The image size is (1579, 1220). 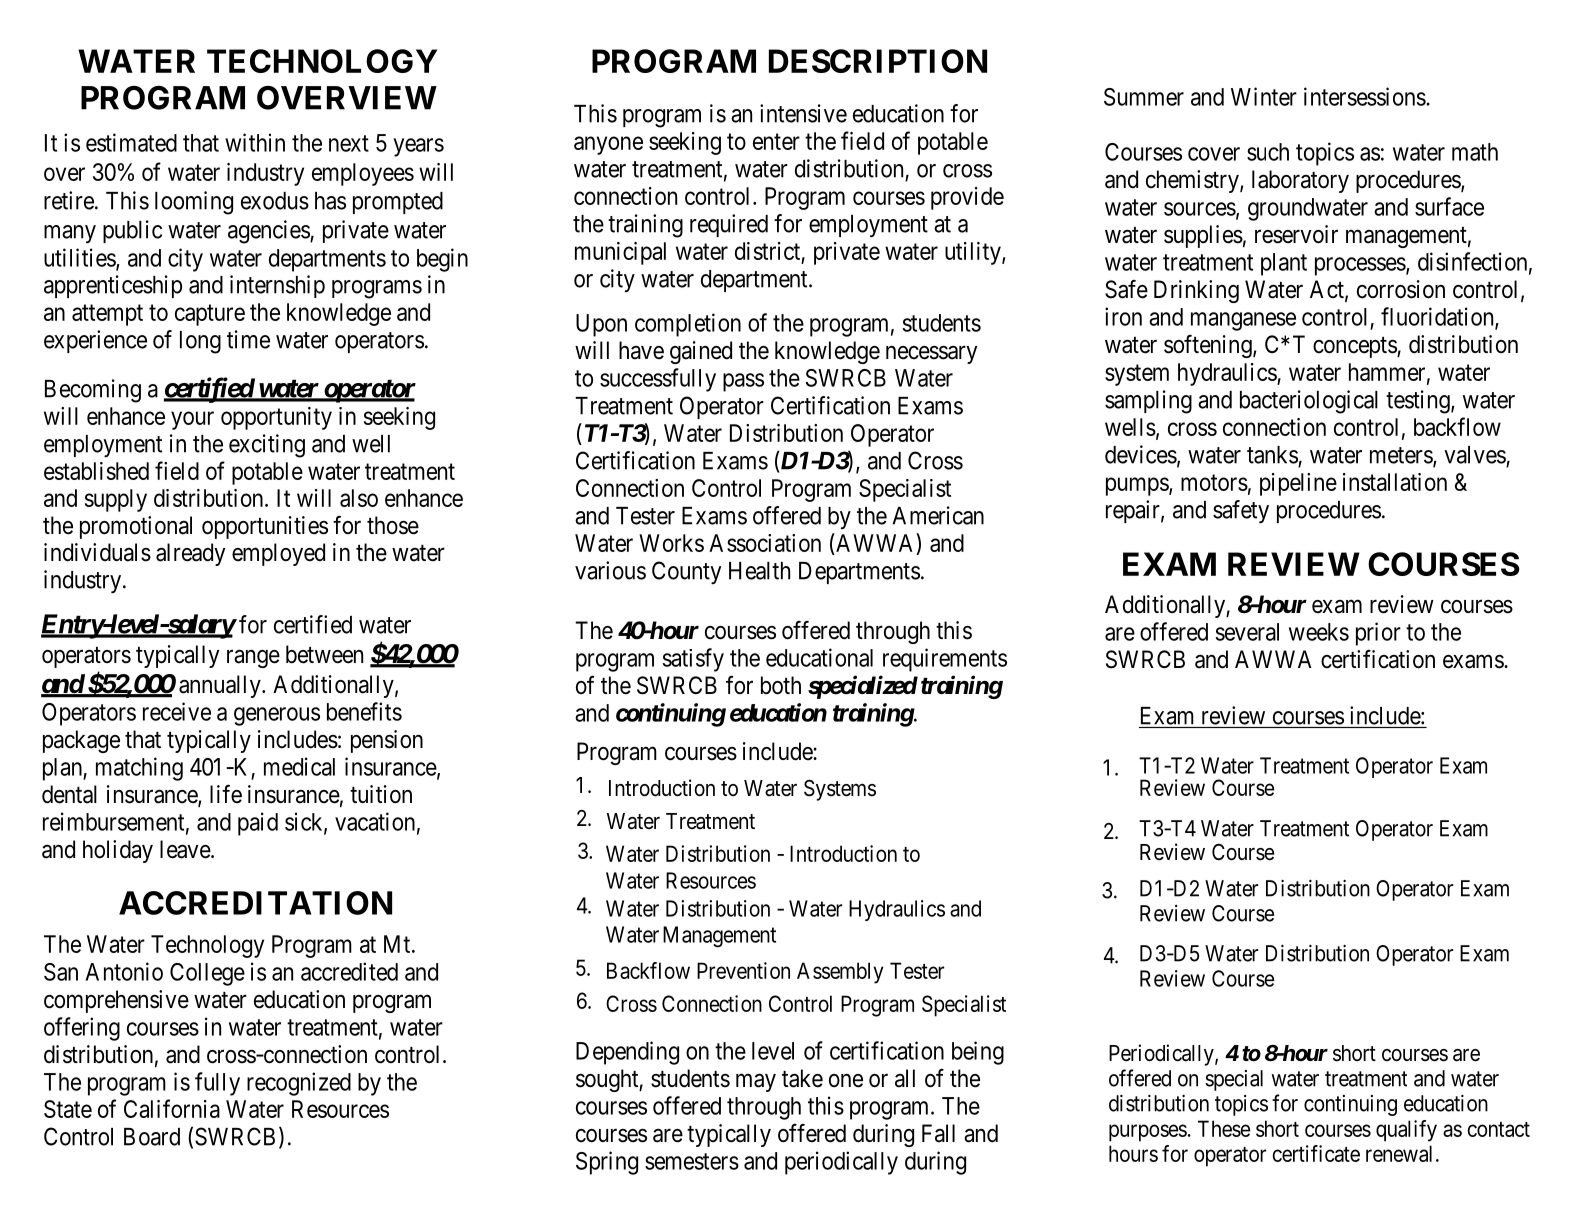 What do you see at coordinates (781, 685) in the image?
I see `both` at bounding box center [781, 685].
